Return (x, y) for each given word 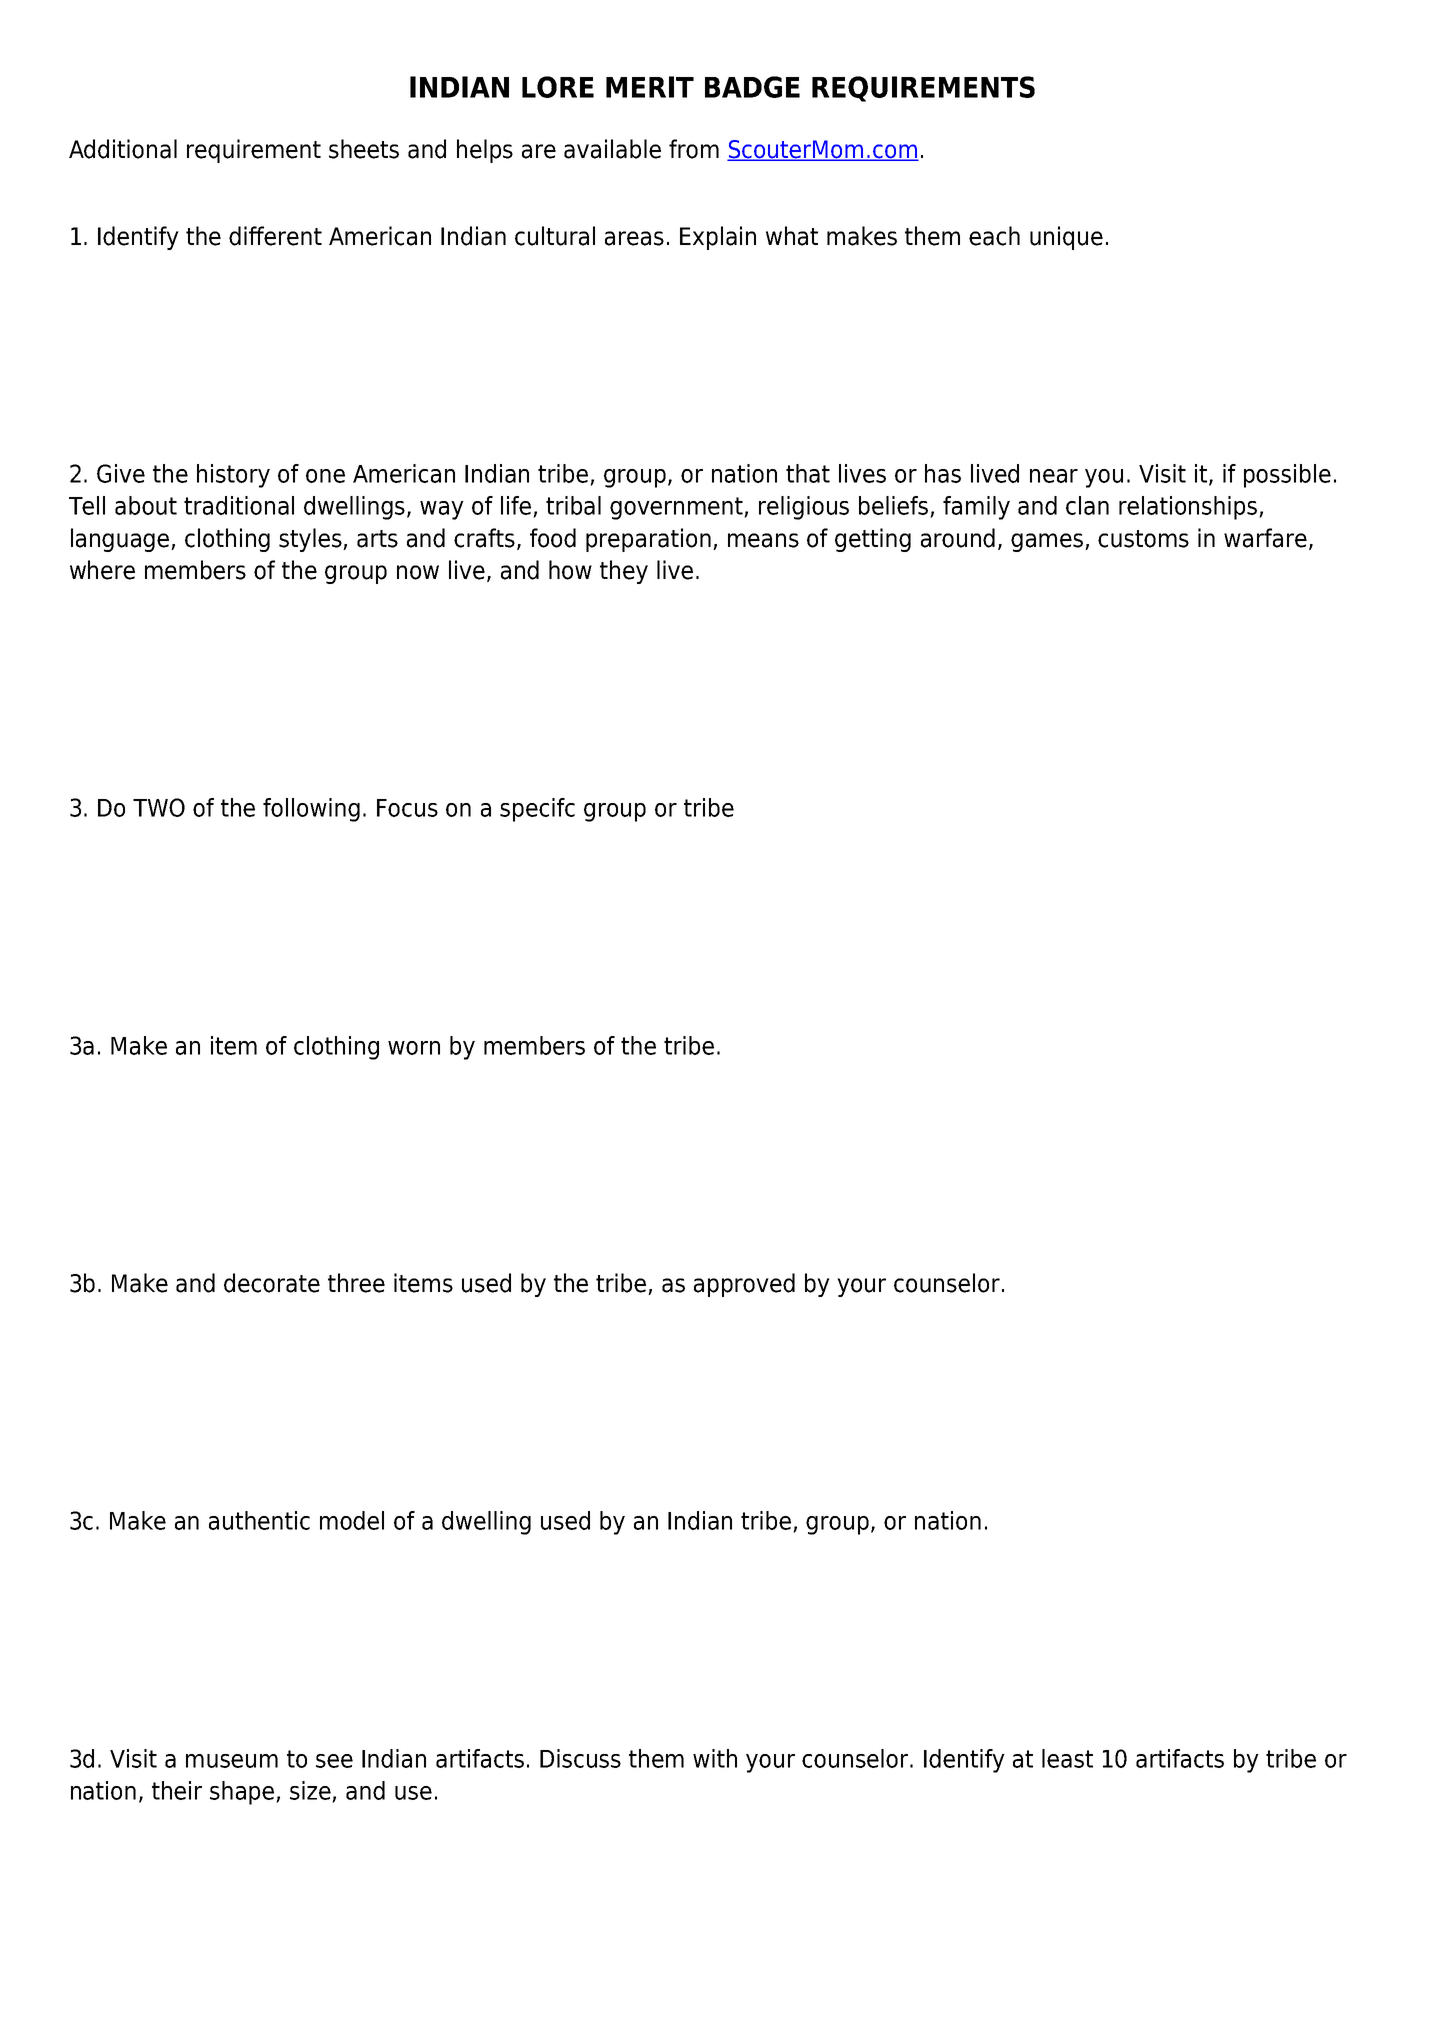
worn (414, 1048)
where (102, 570)
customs (1143, 539)
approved (744, 1285)
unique (1066, 238)
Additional (123, 149)
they (624, 572)
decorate (272, 1283)
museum (232, 1761)
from (694, 149)
